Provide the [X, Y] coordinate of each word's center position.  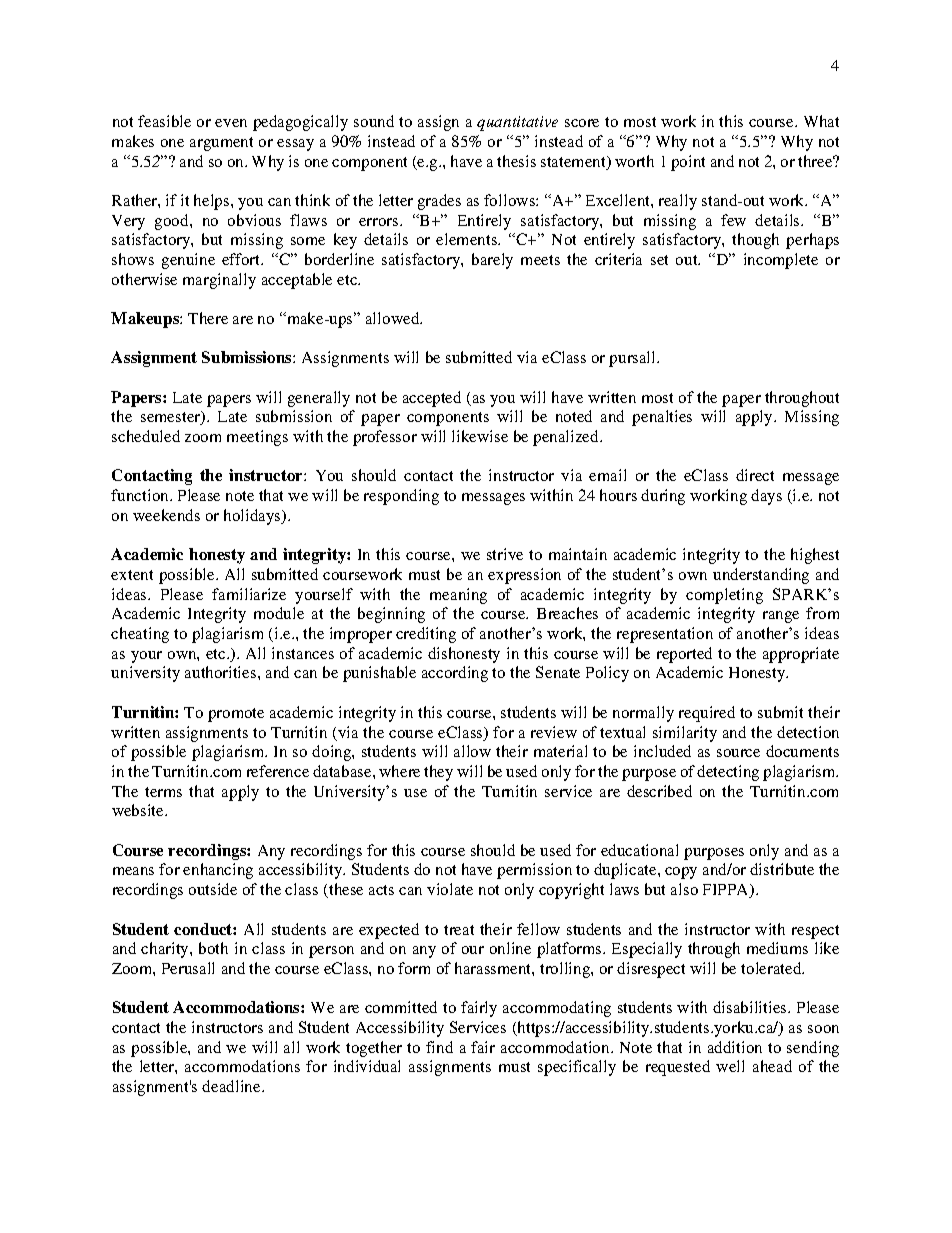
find [439, 1047]
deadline [232, 1086]
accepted [432, 399]
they [438, 773]
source [738, 753]
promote [236, 715]
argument [221, 144]
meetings [257, 438]
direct [755, 475]
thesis [516, 161]
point [688, 163]
